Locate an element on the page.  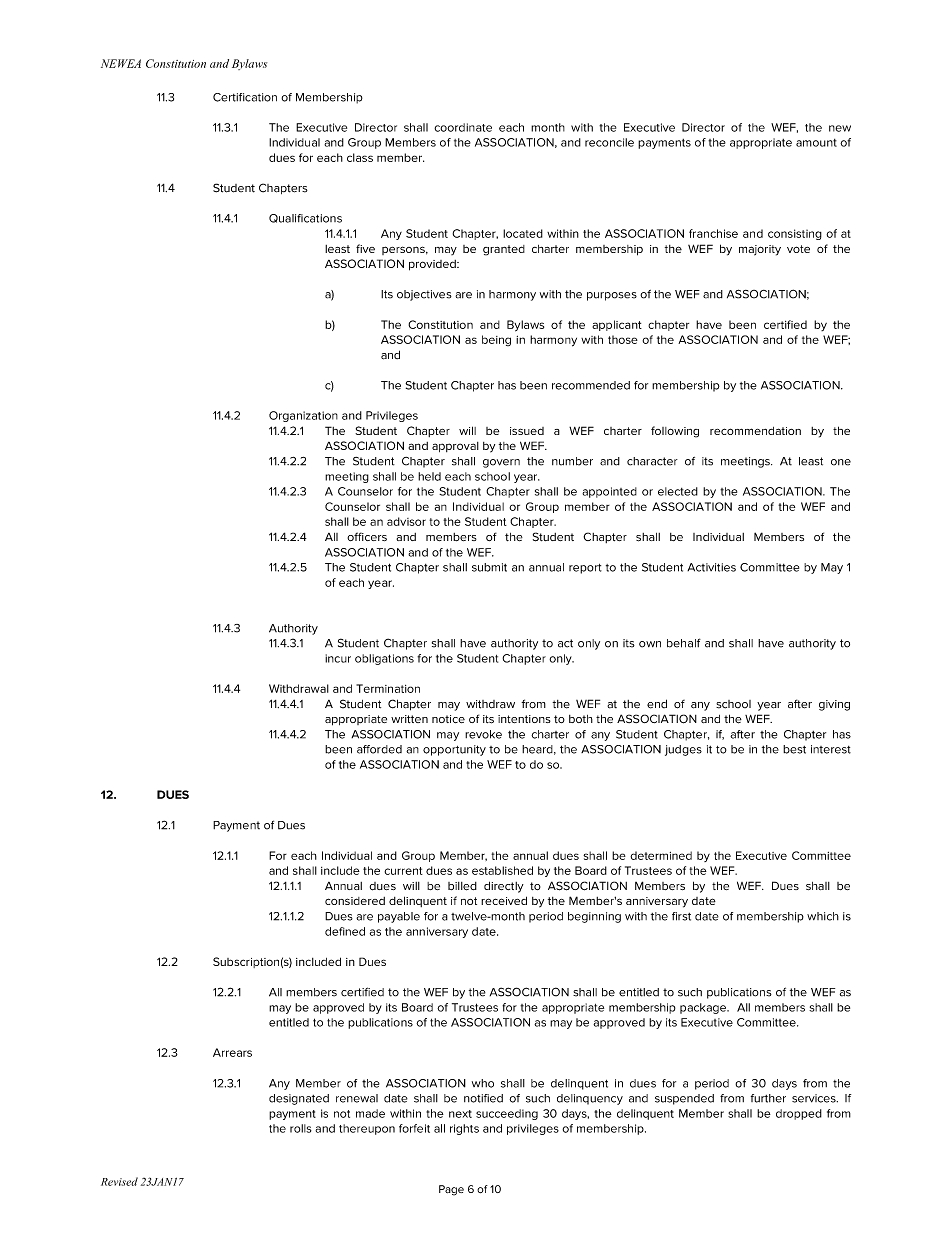
govern is located at coordinates (501, 463).
